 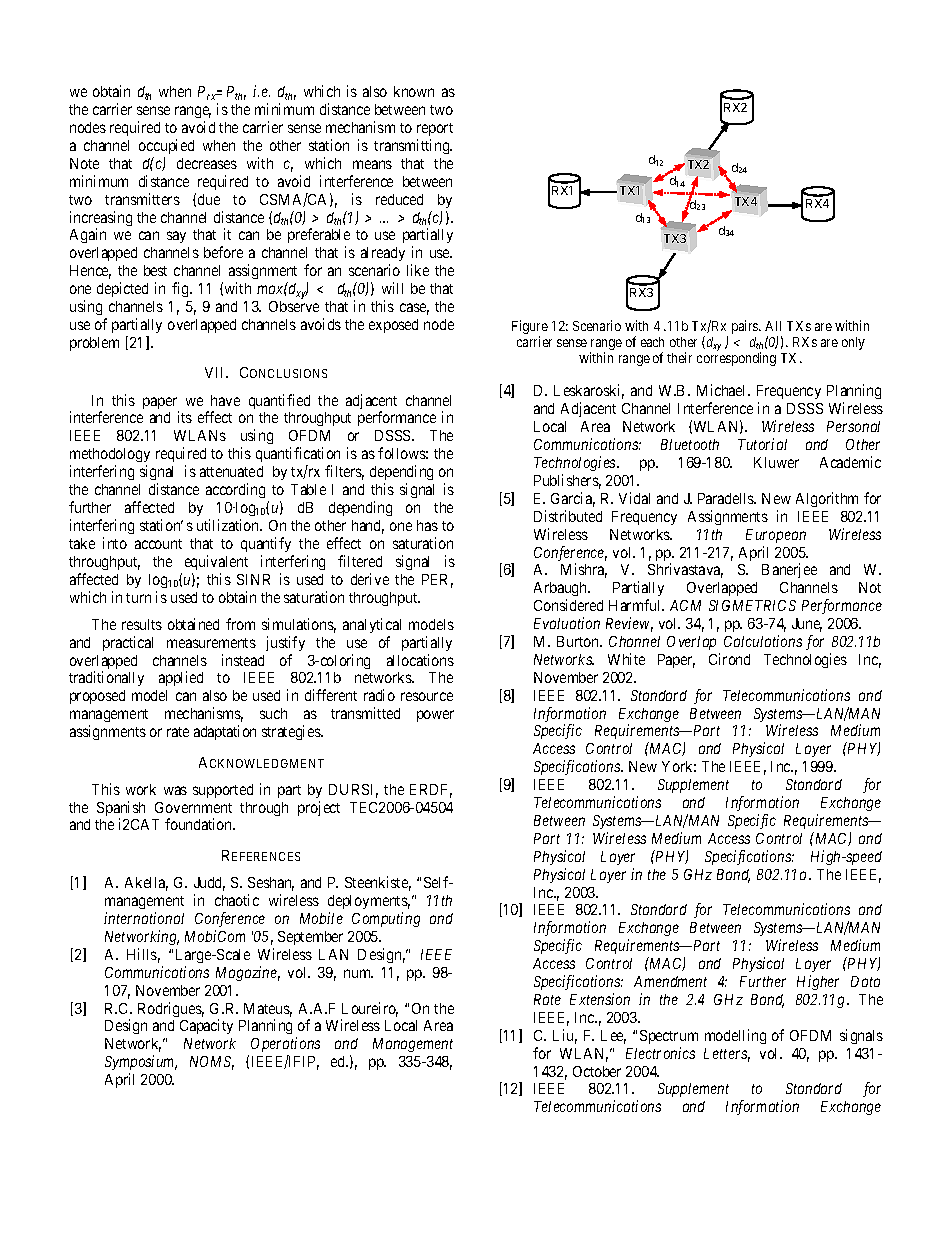 I want to click on Figure, so click(x=530, y=328).
